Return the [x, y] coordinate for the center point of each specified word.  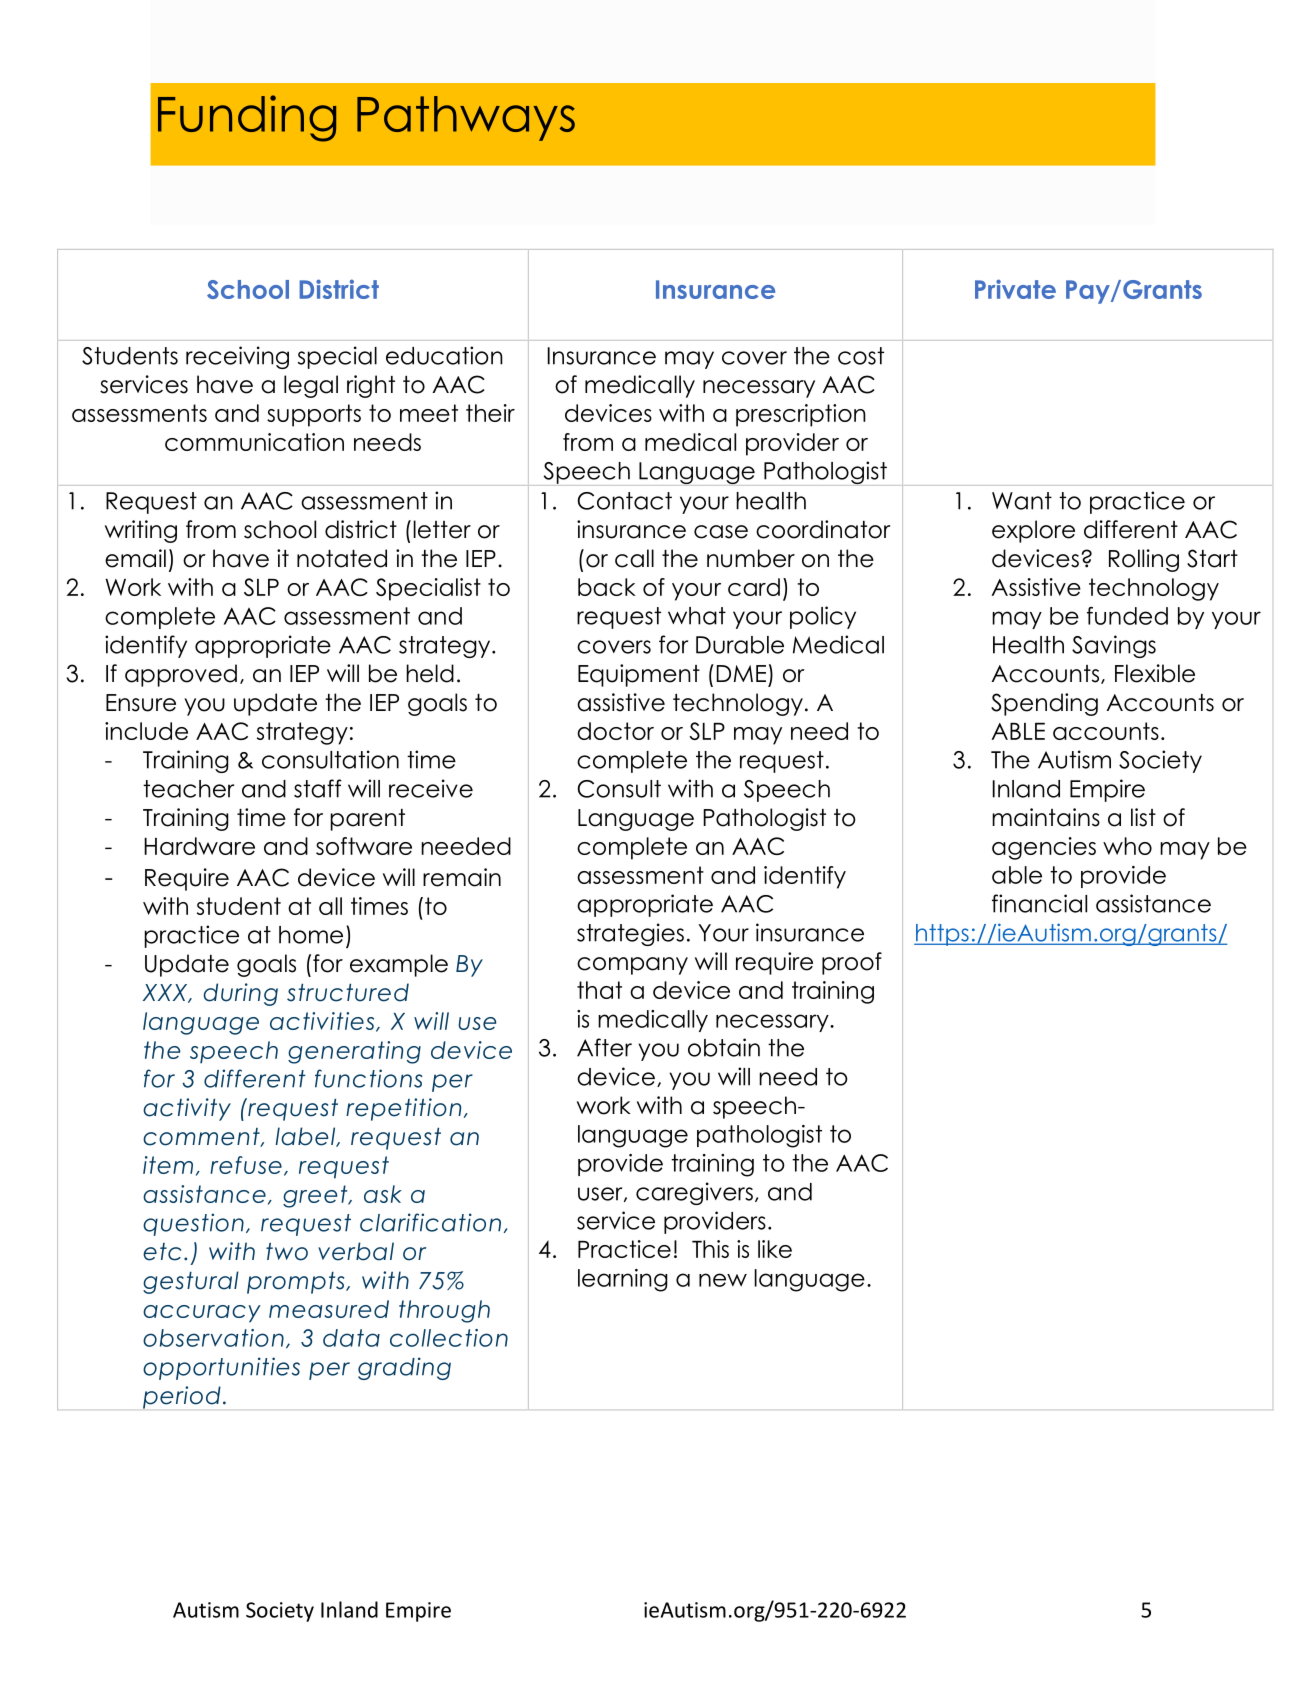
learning [623, 1280]
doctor [615, 731]
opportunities [221, 1368]
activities [323, 1022]
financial [1039, 903]
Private [1015, 289]
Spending [1044, 704]
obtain [724, 1047]
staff [318, 788]
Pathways [466, 118]
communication [254, 442]
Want [1022, 501]
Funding [247, 118]
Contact [624, 501]
